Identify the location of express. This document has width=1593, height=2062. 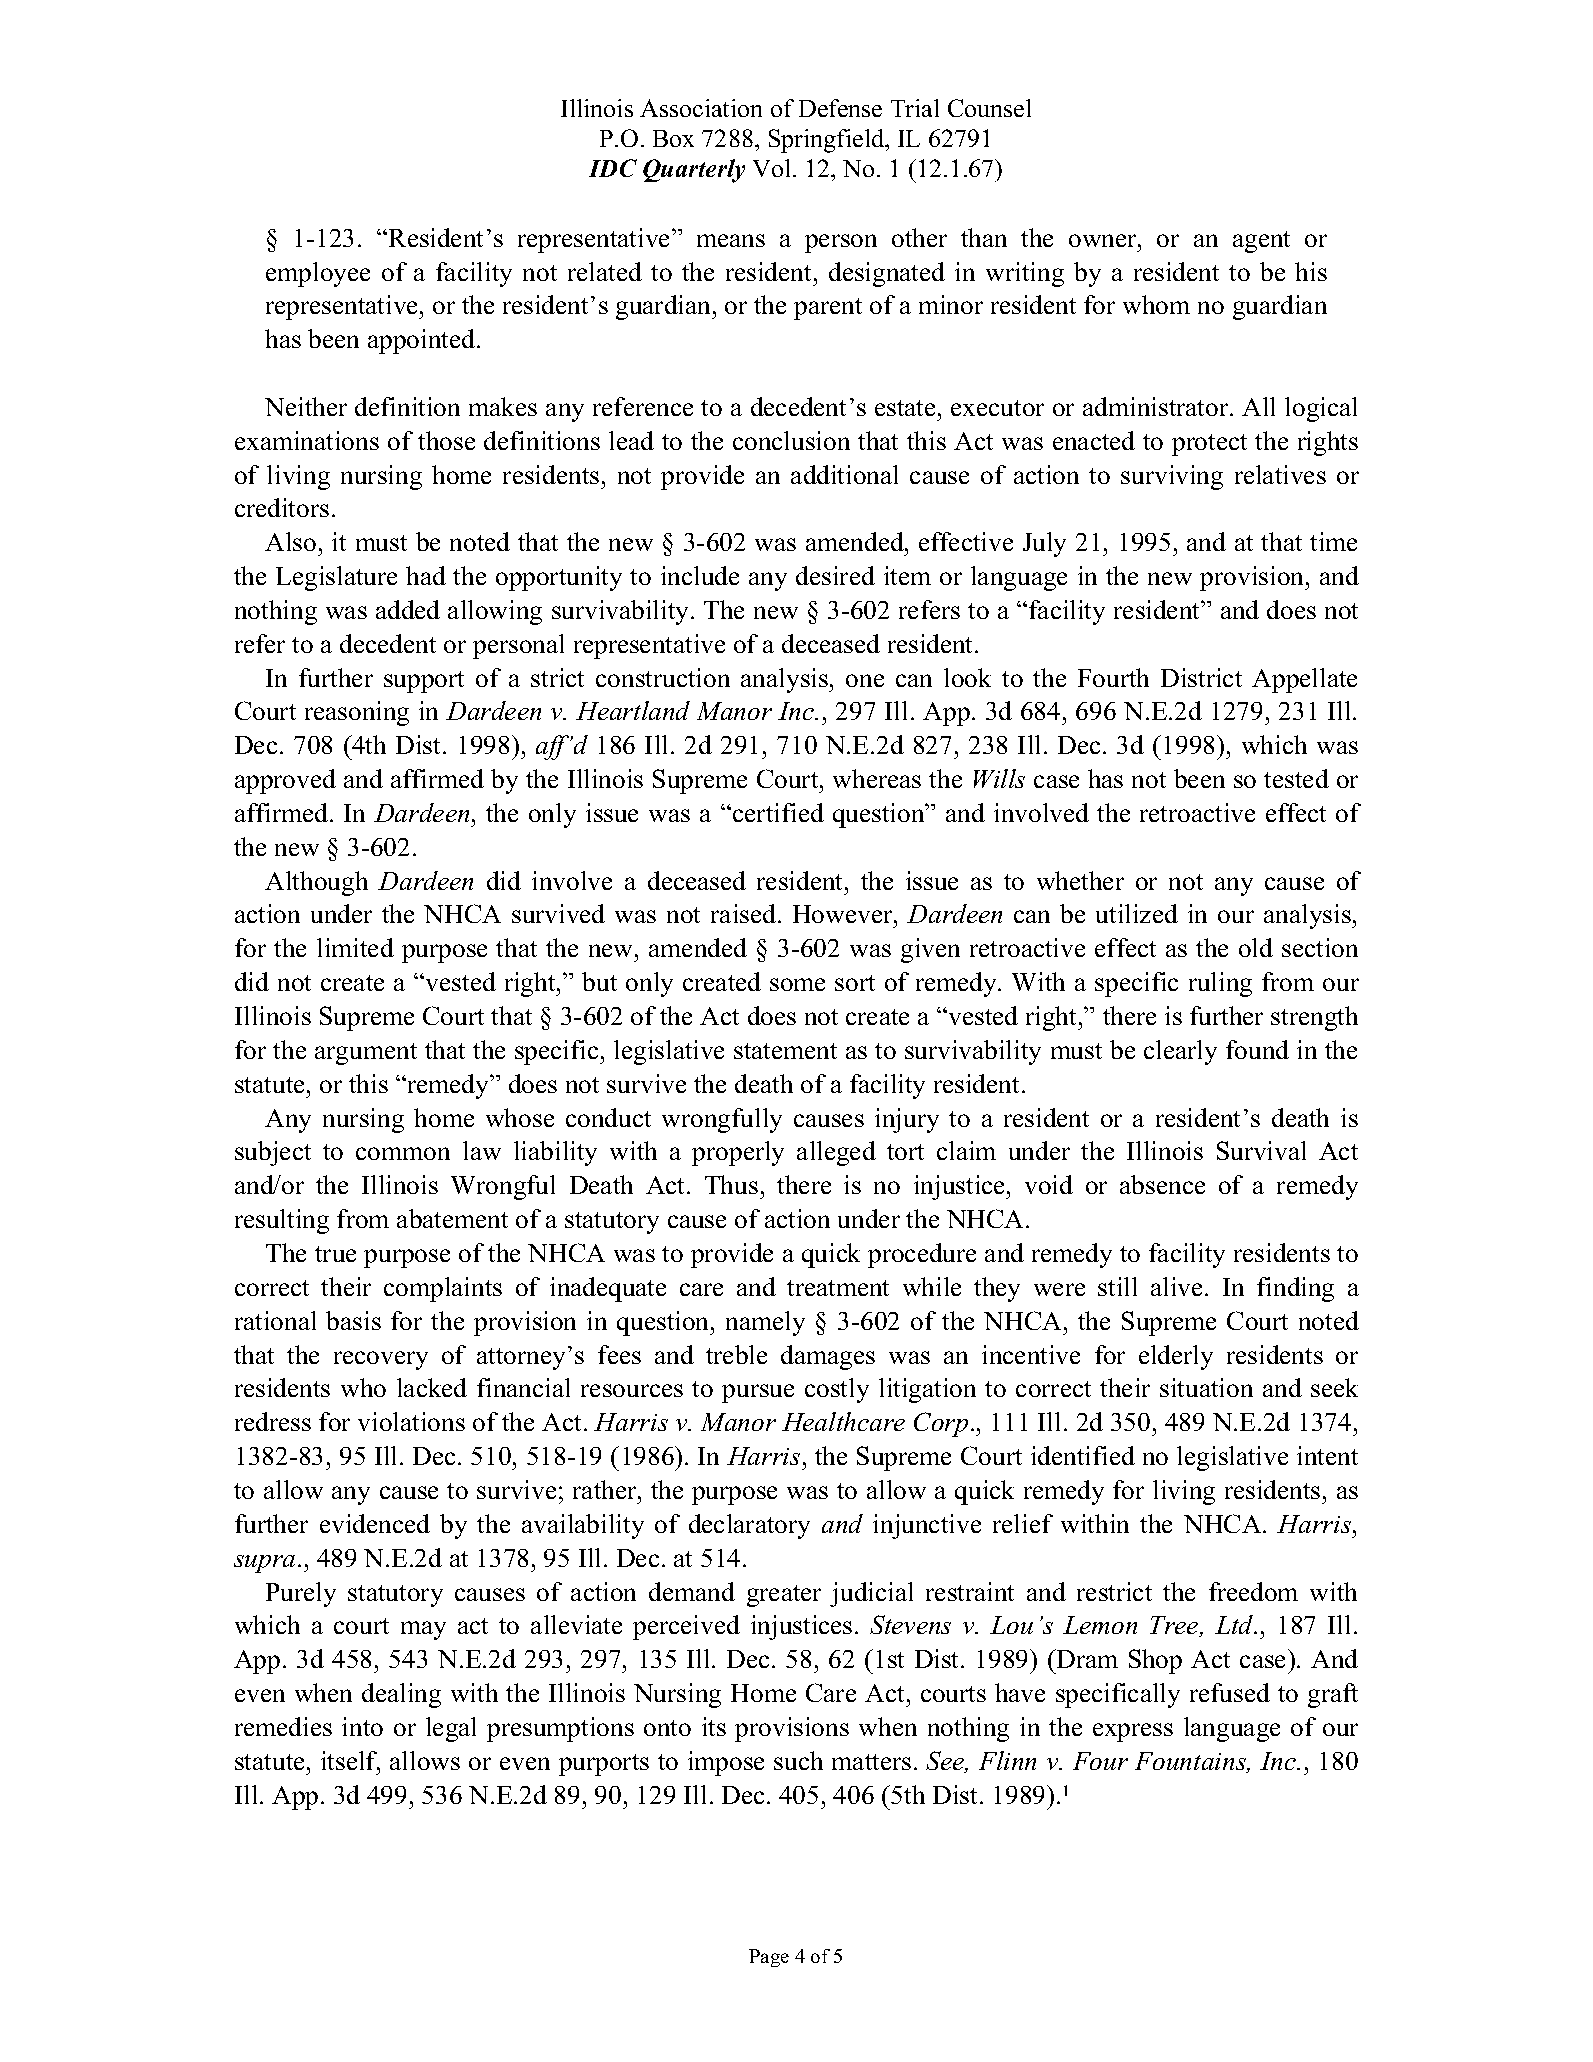
(1133, 1732).
